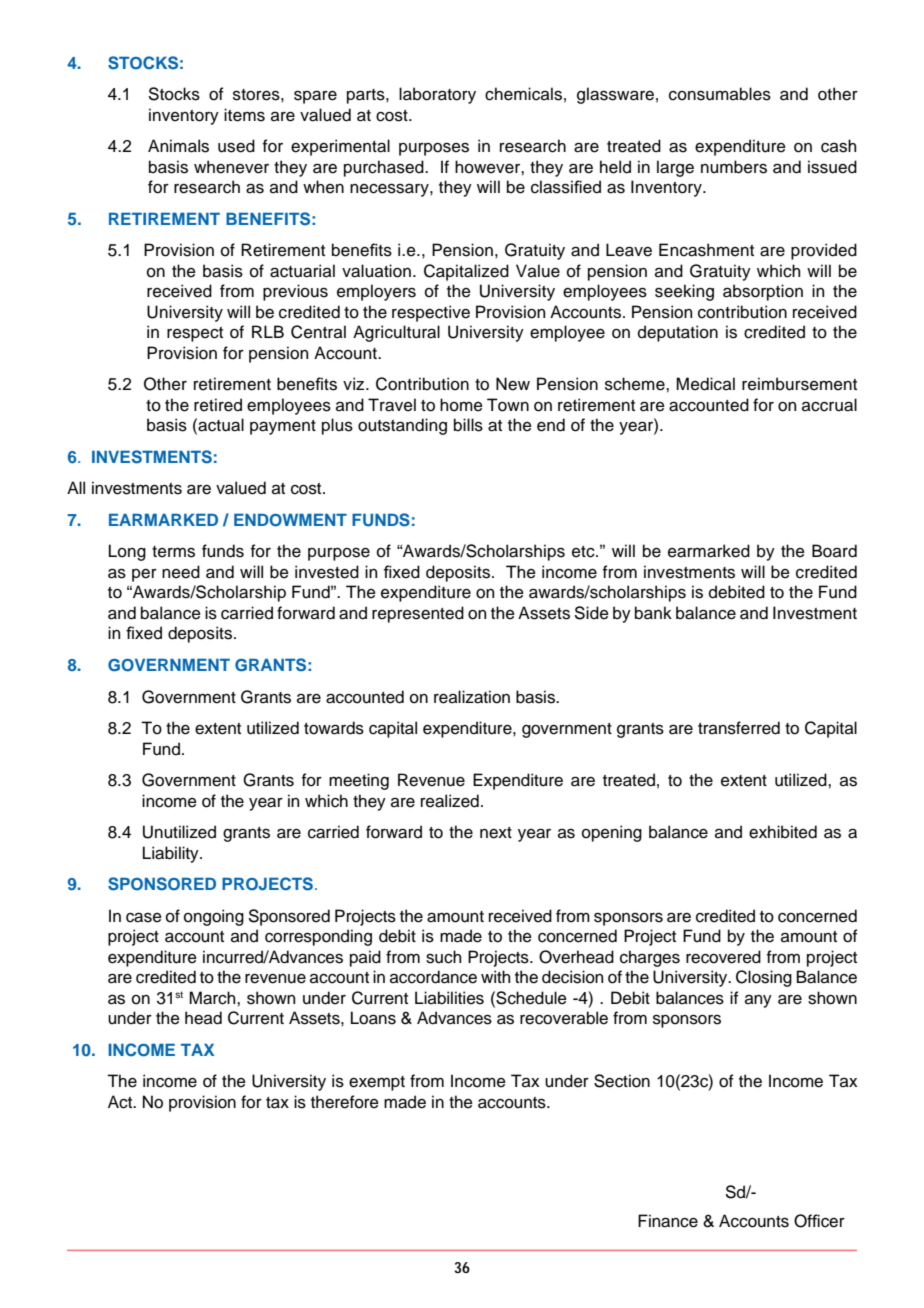  I want to click on need, so click(181, 572).
